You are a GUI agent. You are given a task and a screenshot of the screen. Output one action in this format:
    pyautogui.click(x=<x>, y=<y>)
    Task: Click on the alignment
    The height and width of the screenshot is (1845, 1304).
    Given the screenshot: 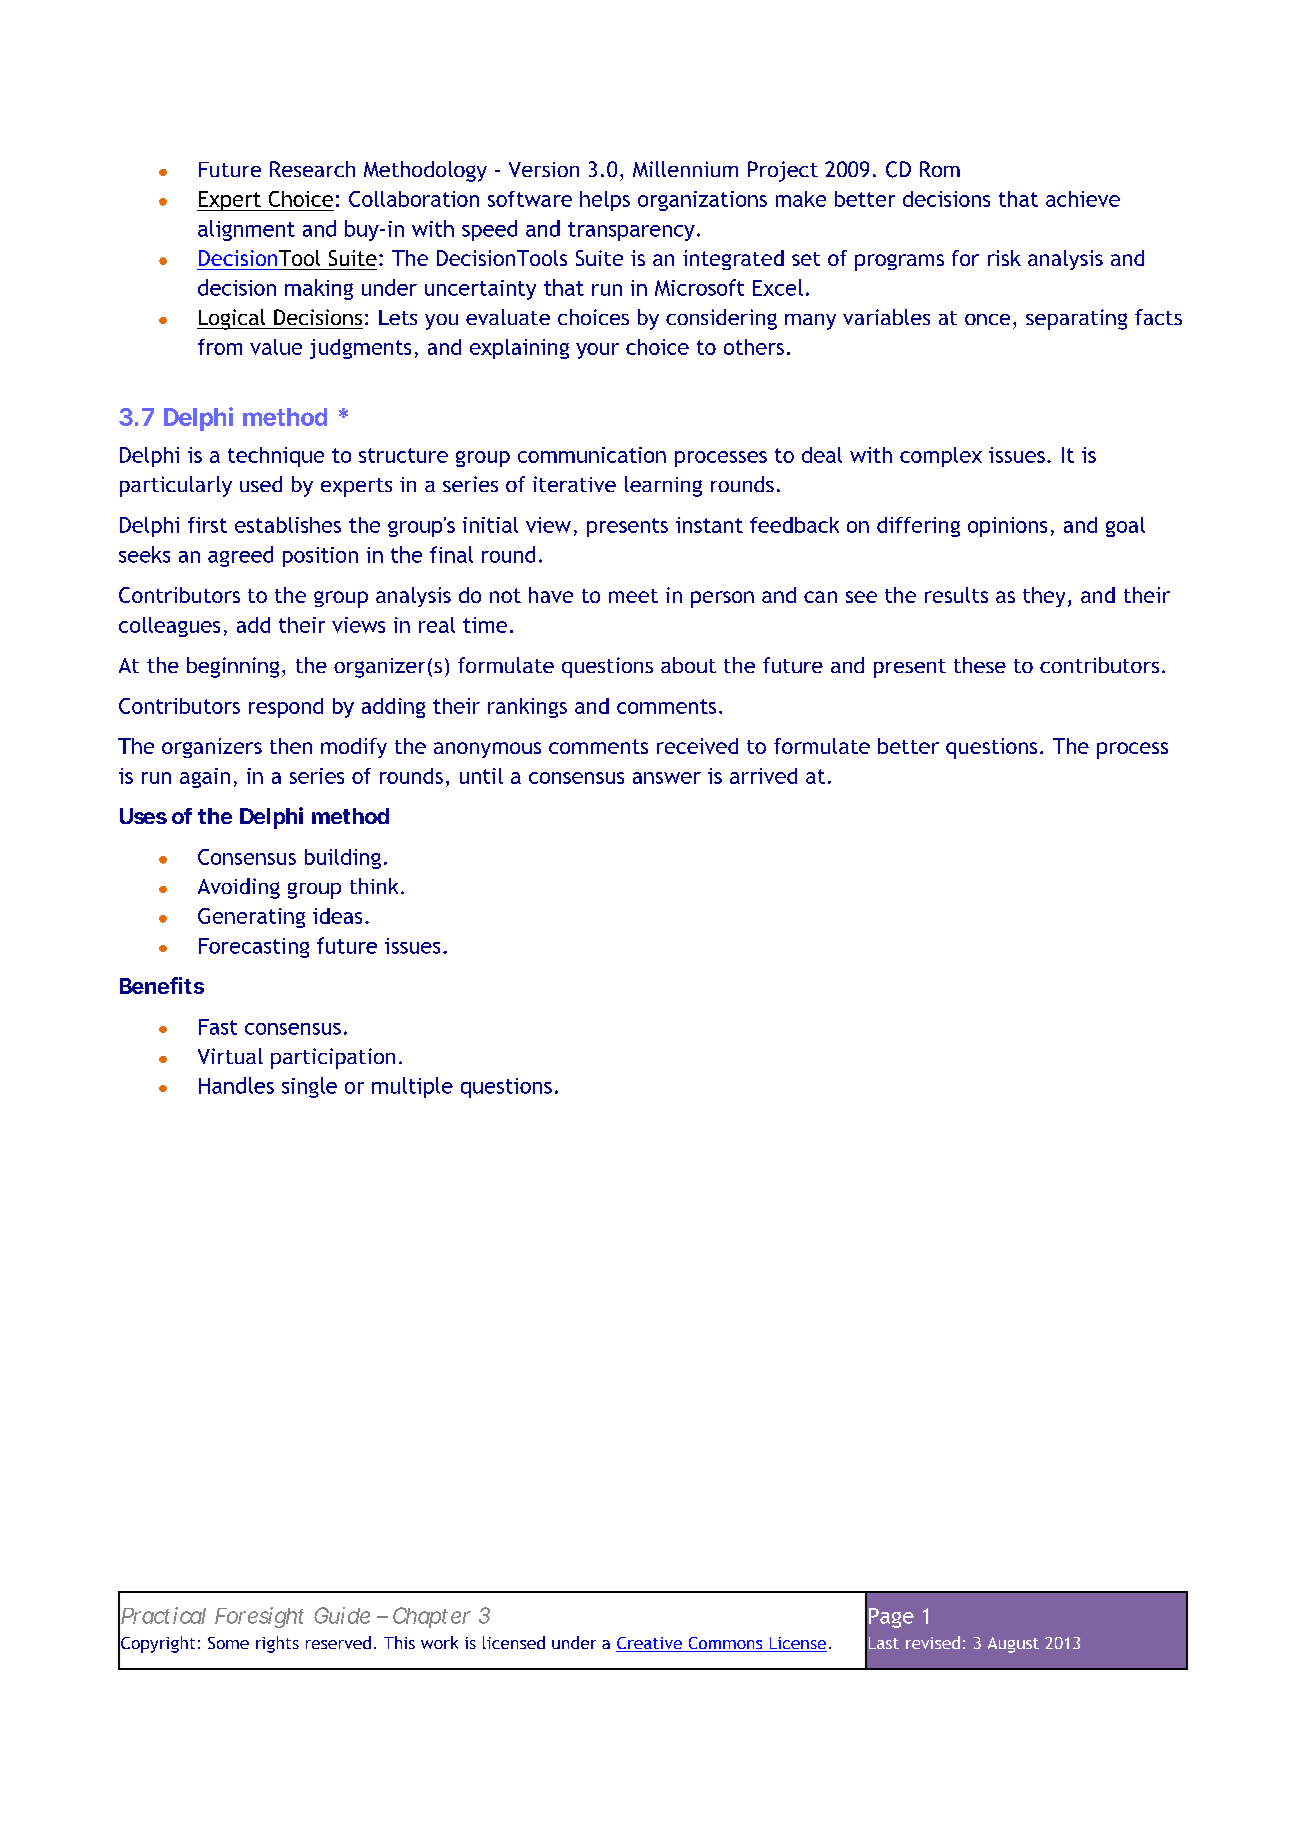 What is the action you would take?
    pyautogui.click(x=246, y=230)
